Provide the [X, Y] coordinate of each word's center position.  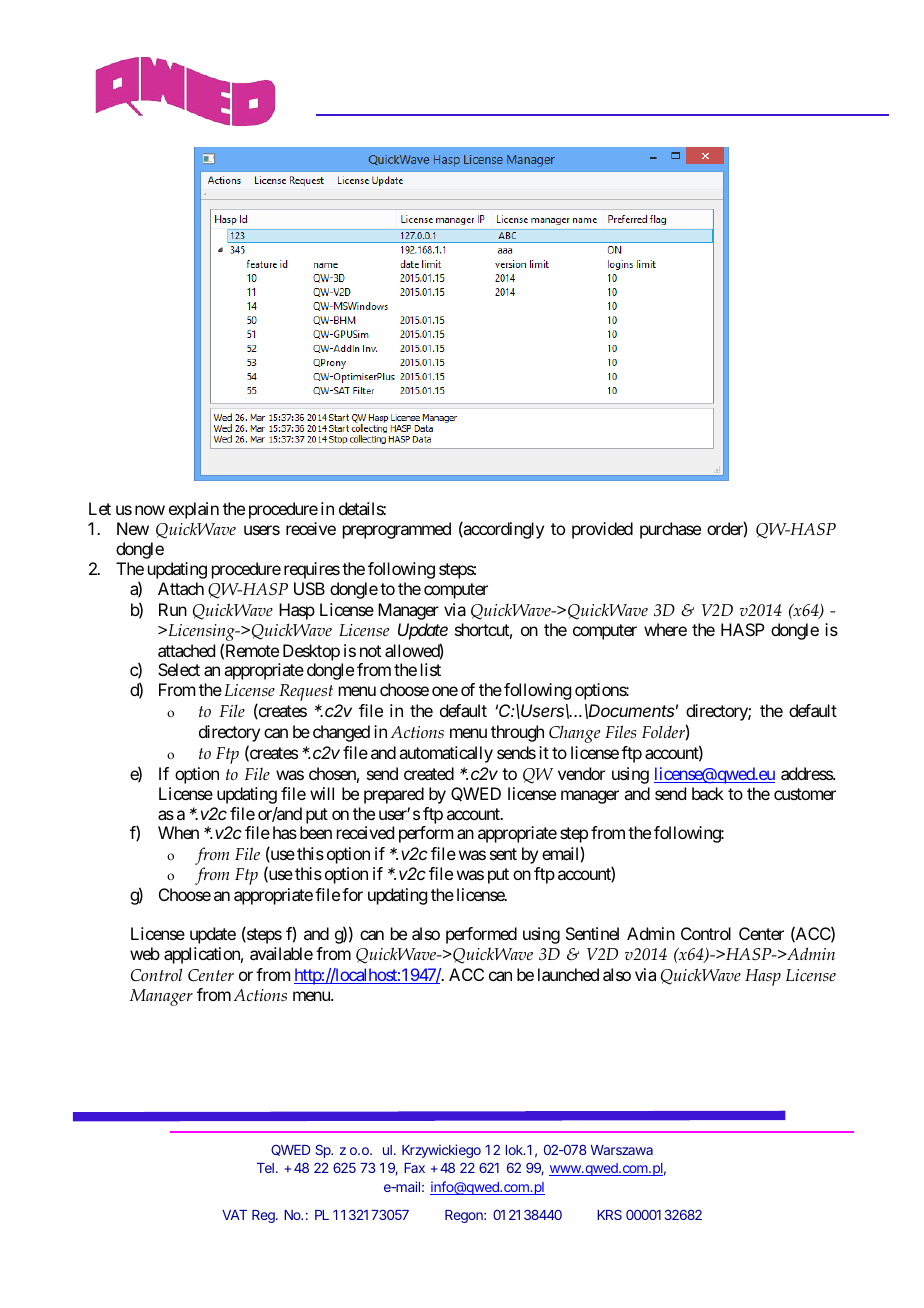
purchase [670, 530]
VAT [234, 1215]
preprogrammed [397, 530]
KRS [609, 1214]
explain [194, 510]
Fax [414, 1168]
